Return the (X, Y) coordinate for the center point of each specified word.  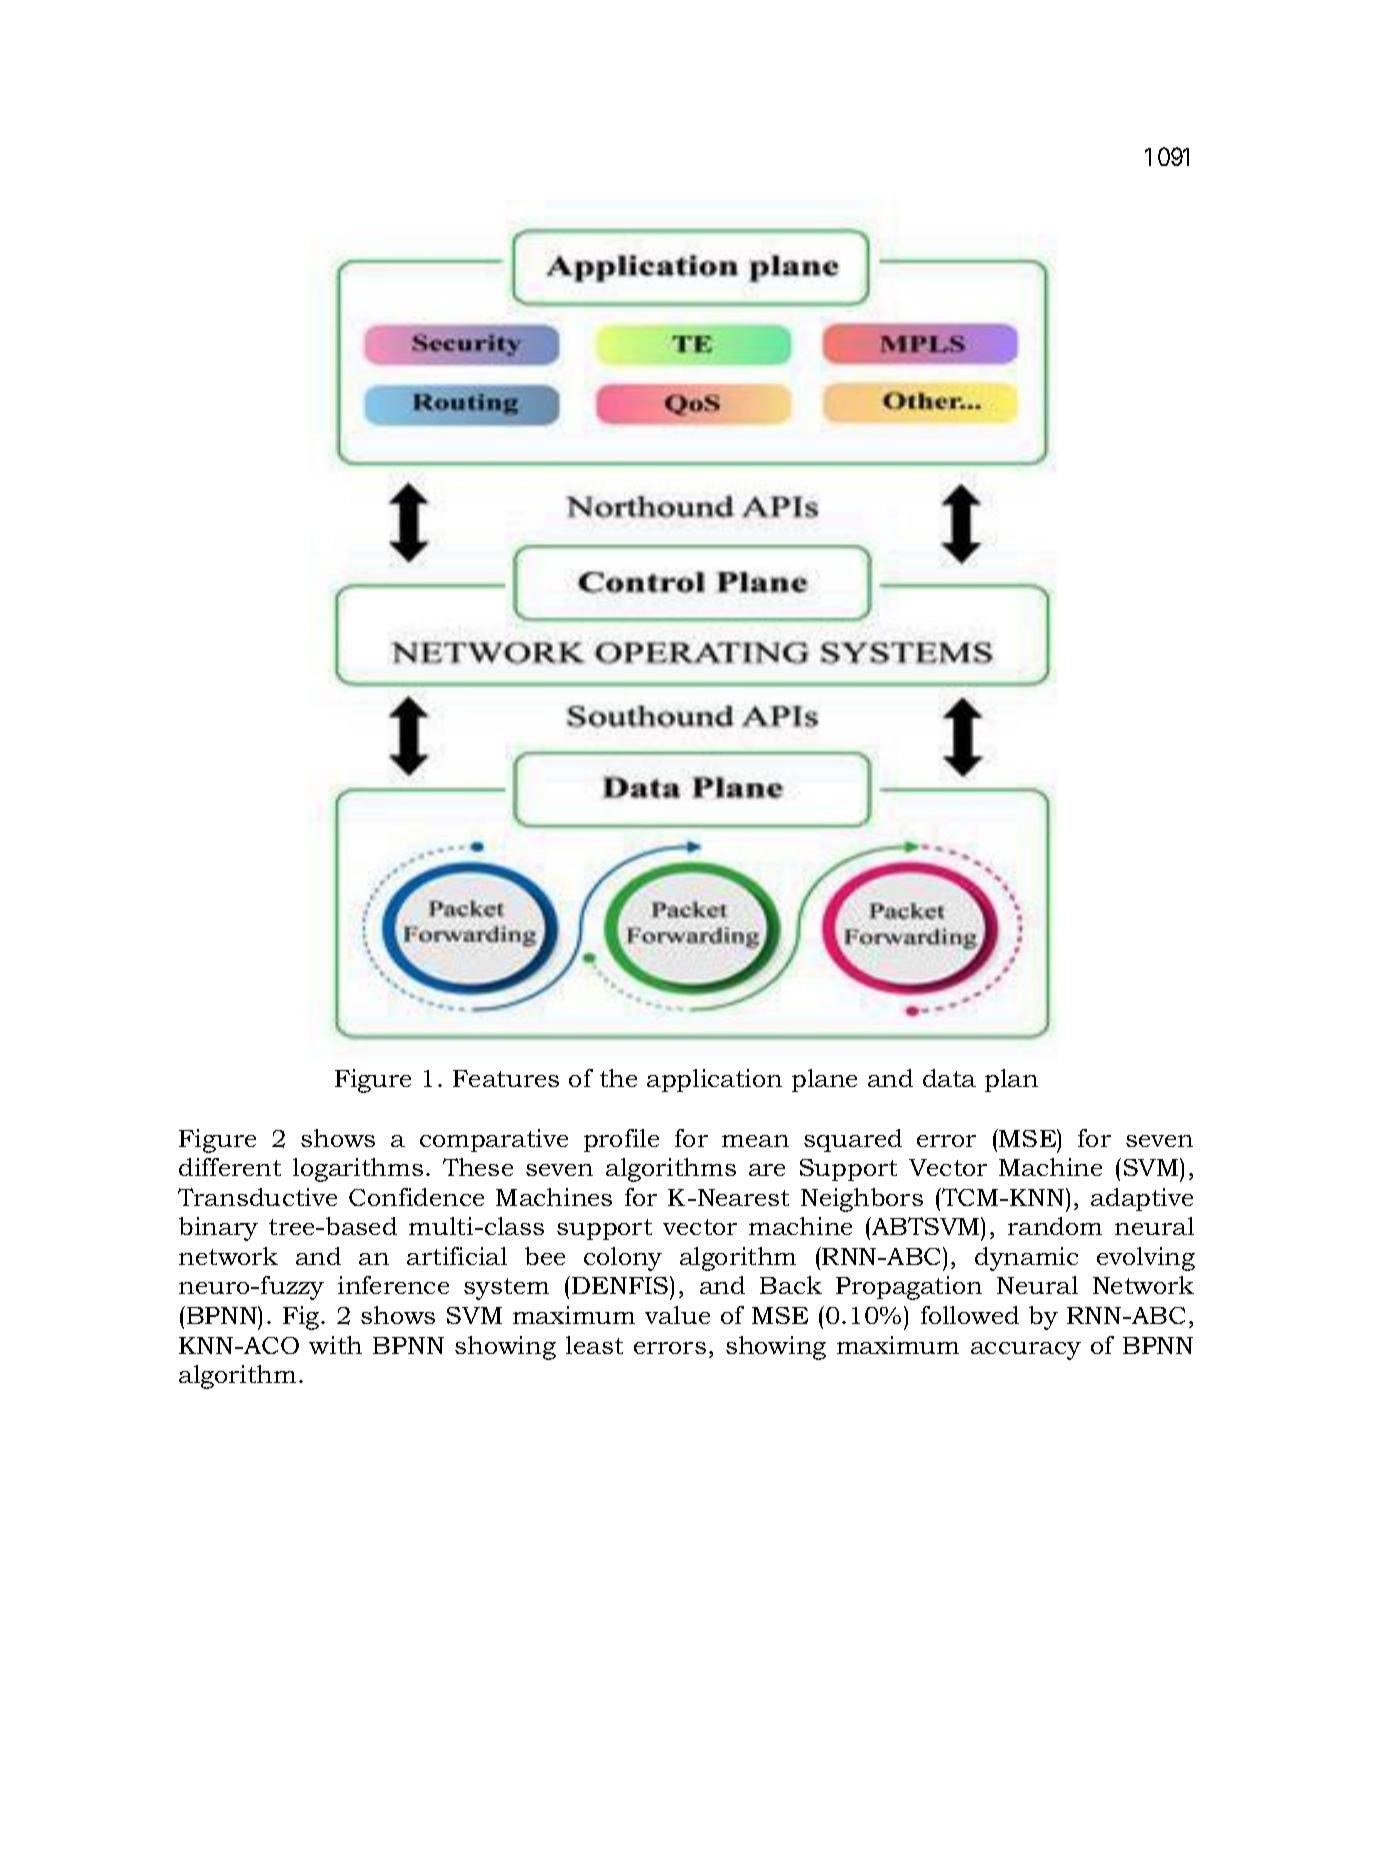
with (335, 1345)
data (949, 1078)
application (714, 1080)
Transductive (257, 1197)
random (1055, 1226)
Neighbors (862, 1200)
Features (506, 1078)
